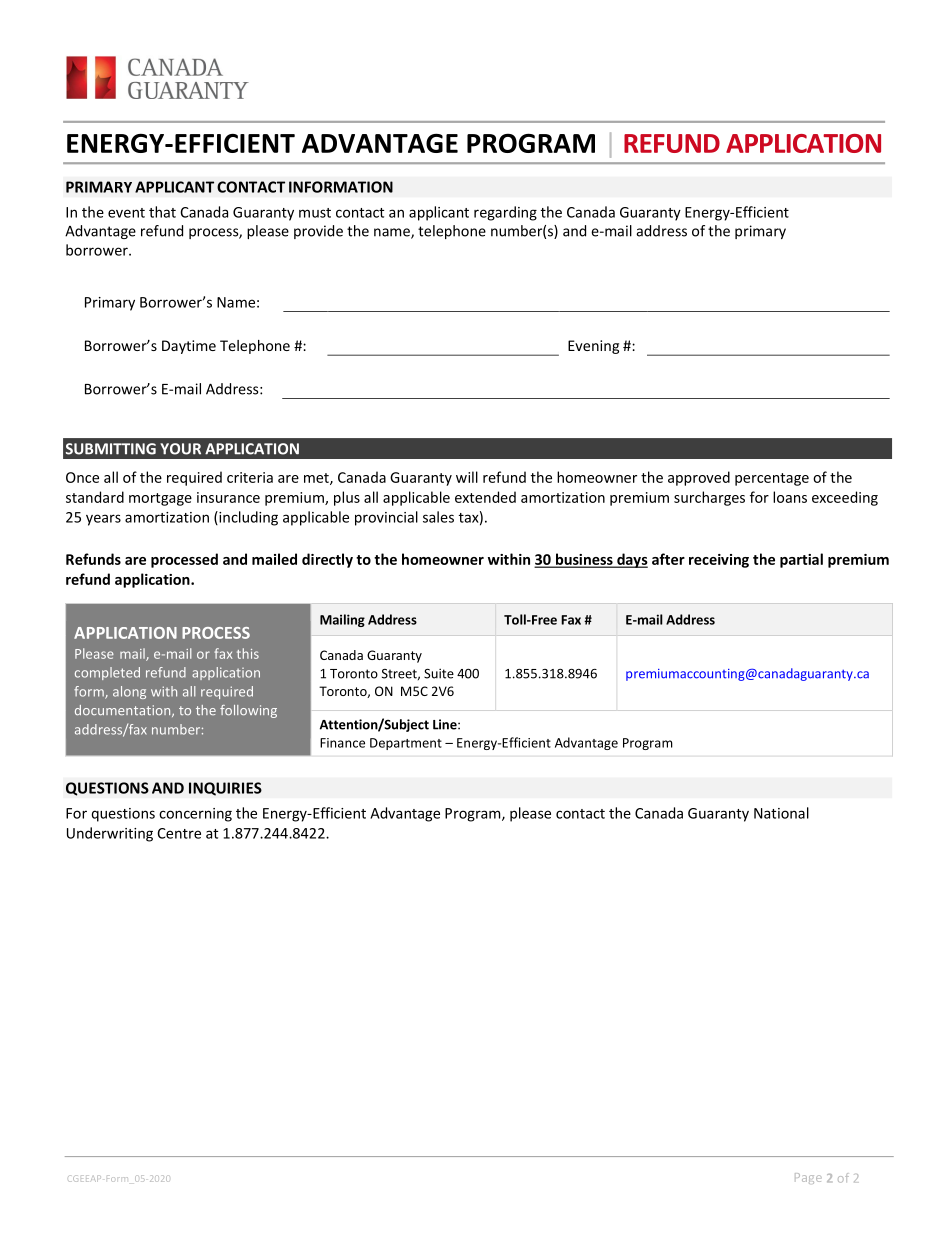 The image size is (952, 1233). I want to click on will, so click(467, 477).
